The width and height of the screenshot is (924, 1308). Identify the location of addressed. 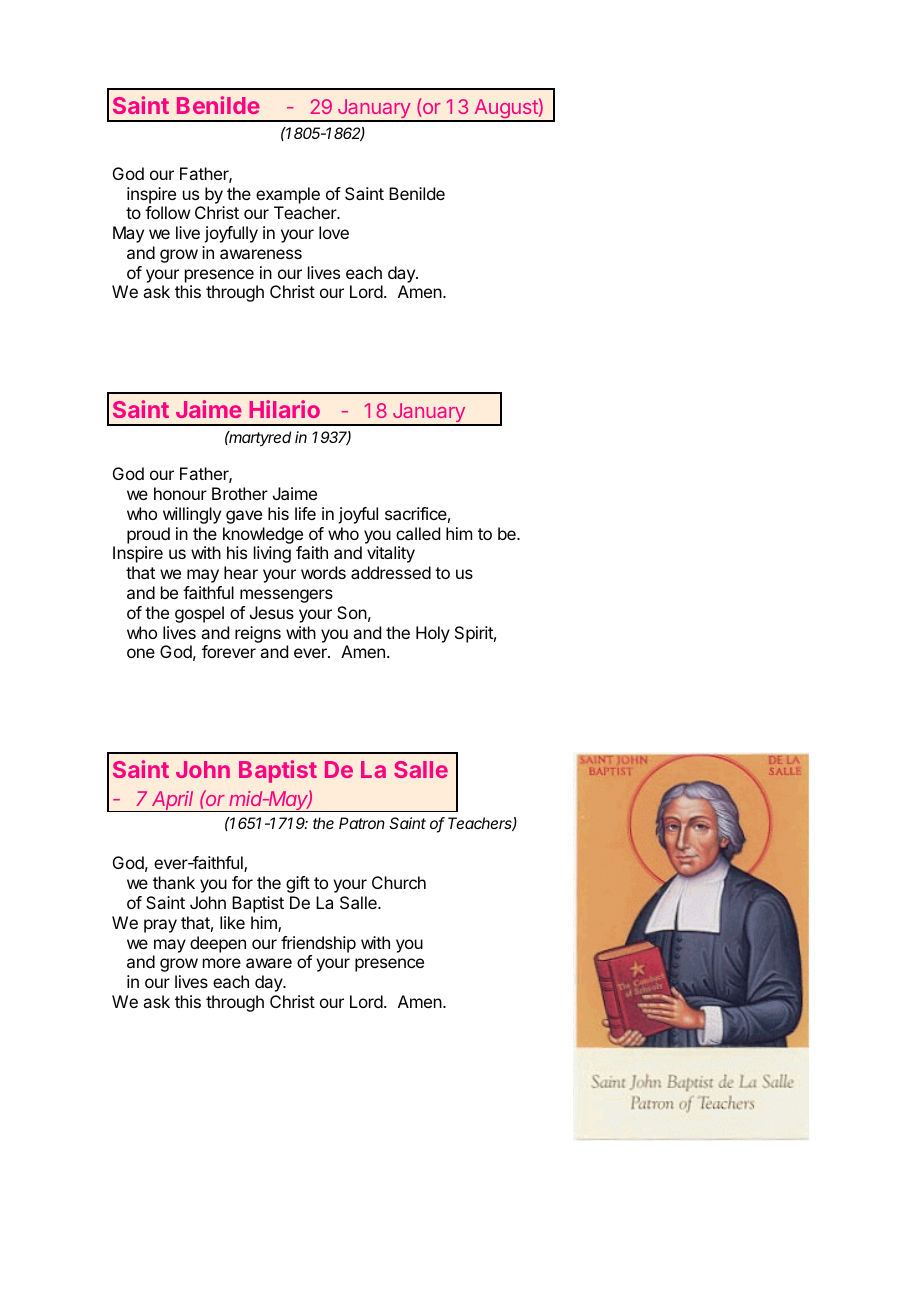
(391, 572).
